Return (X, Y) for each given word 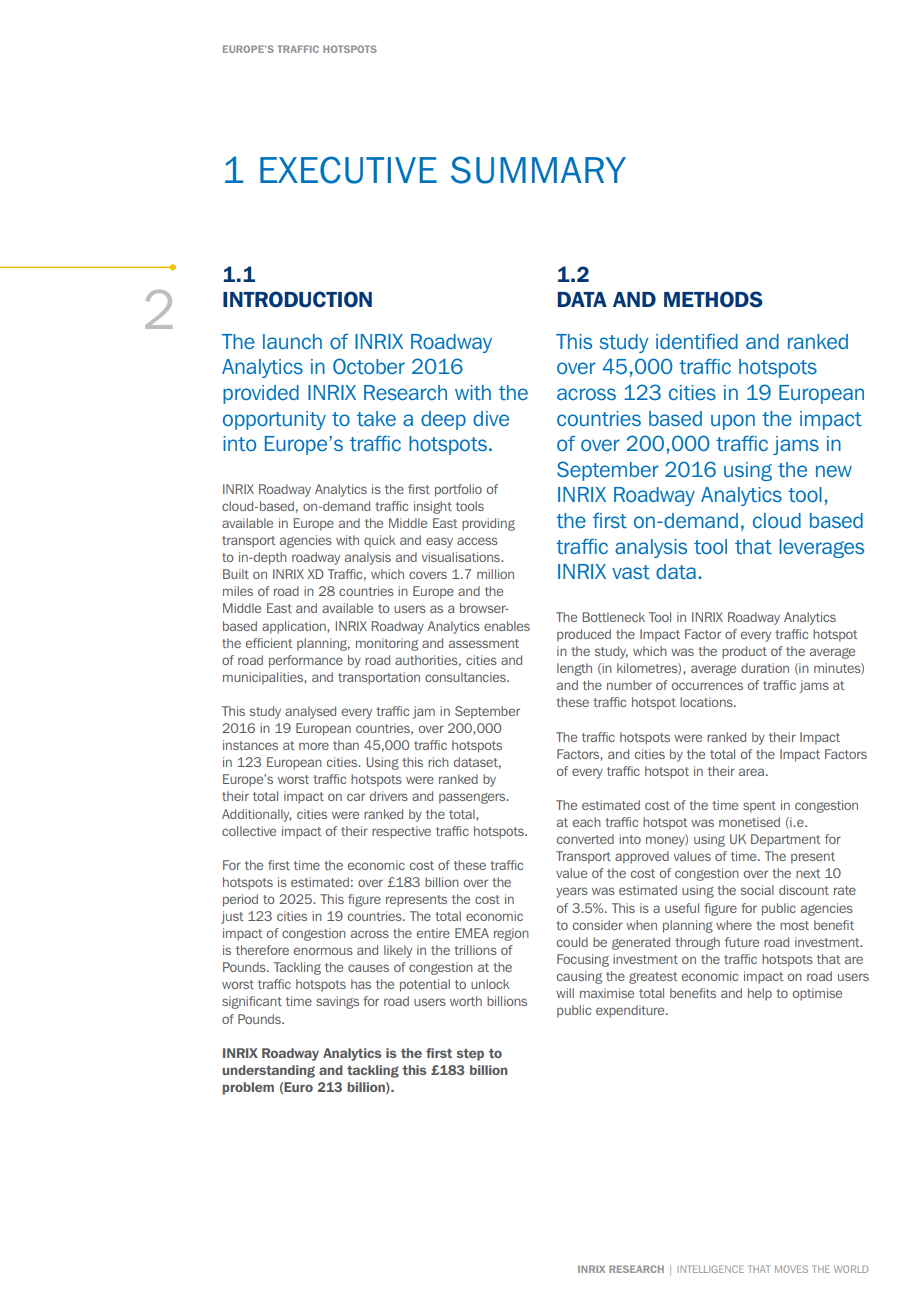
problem (248, 1088)
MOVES (791, 1269)
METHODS (713, 299)
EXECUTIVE (348, 170)
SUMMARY (538, 170)
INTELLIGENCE (710, 1269)
